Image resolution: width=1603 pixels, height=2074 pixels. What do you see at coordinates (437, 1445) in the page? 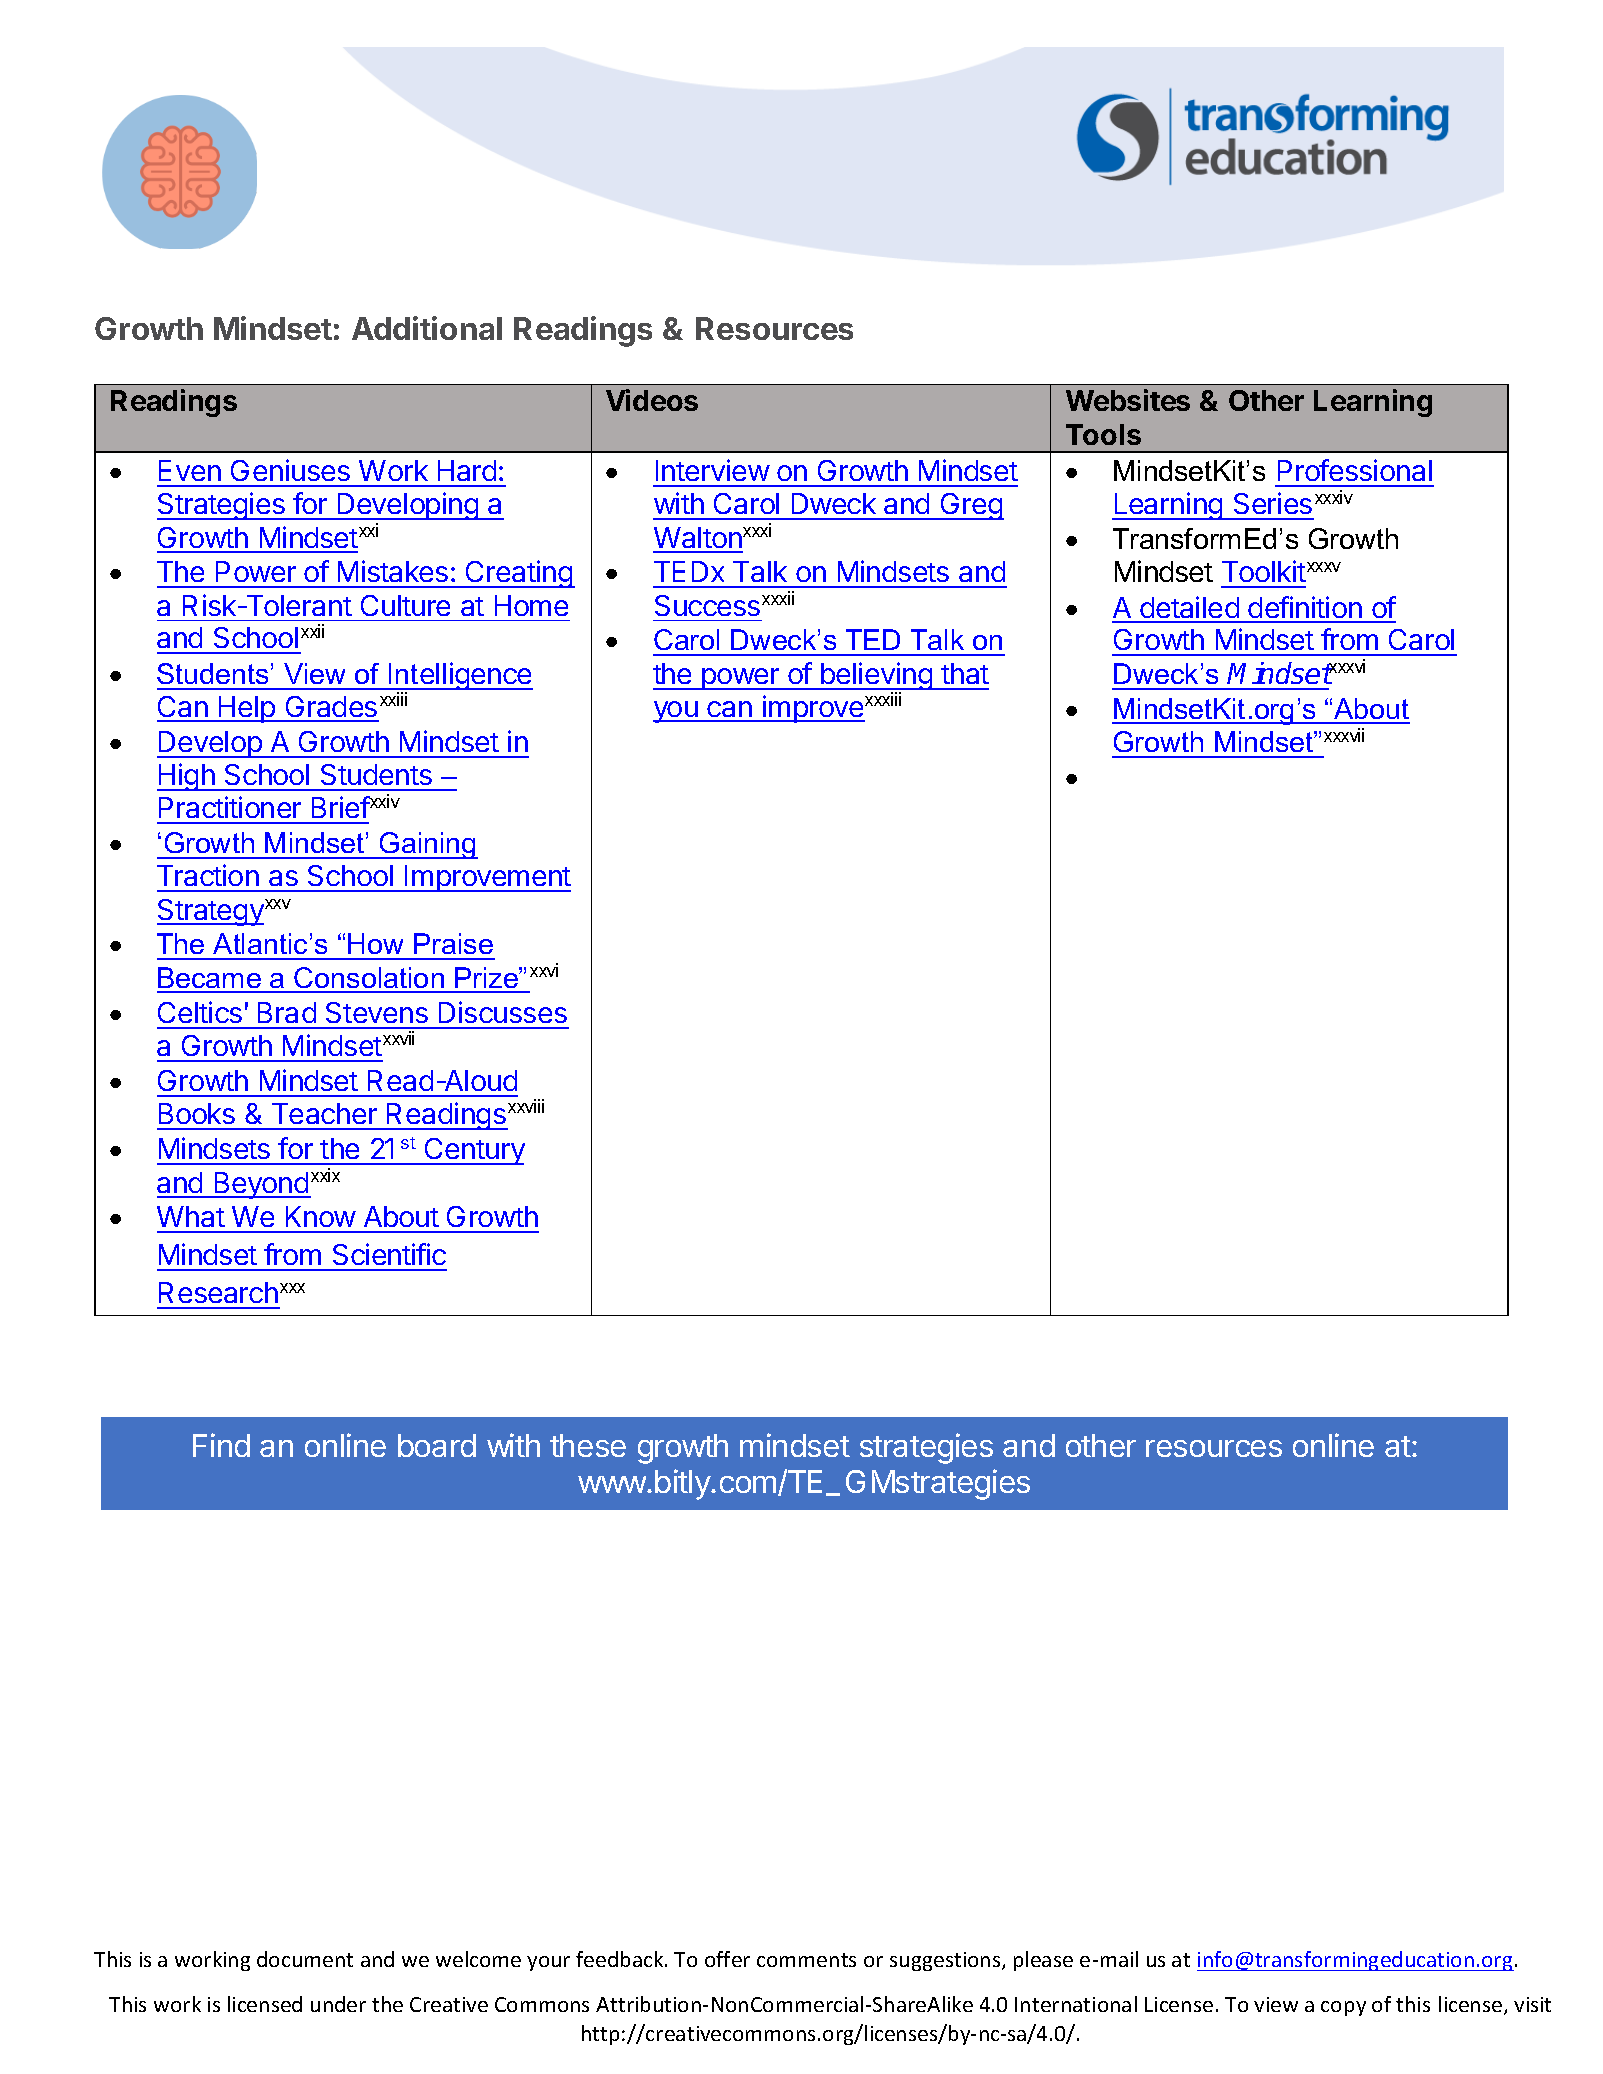
I see `board` at bounding box center [437, 1445].
